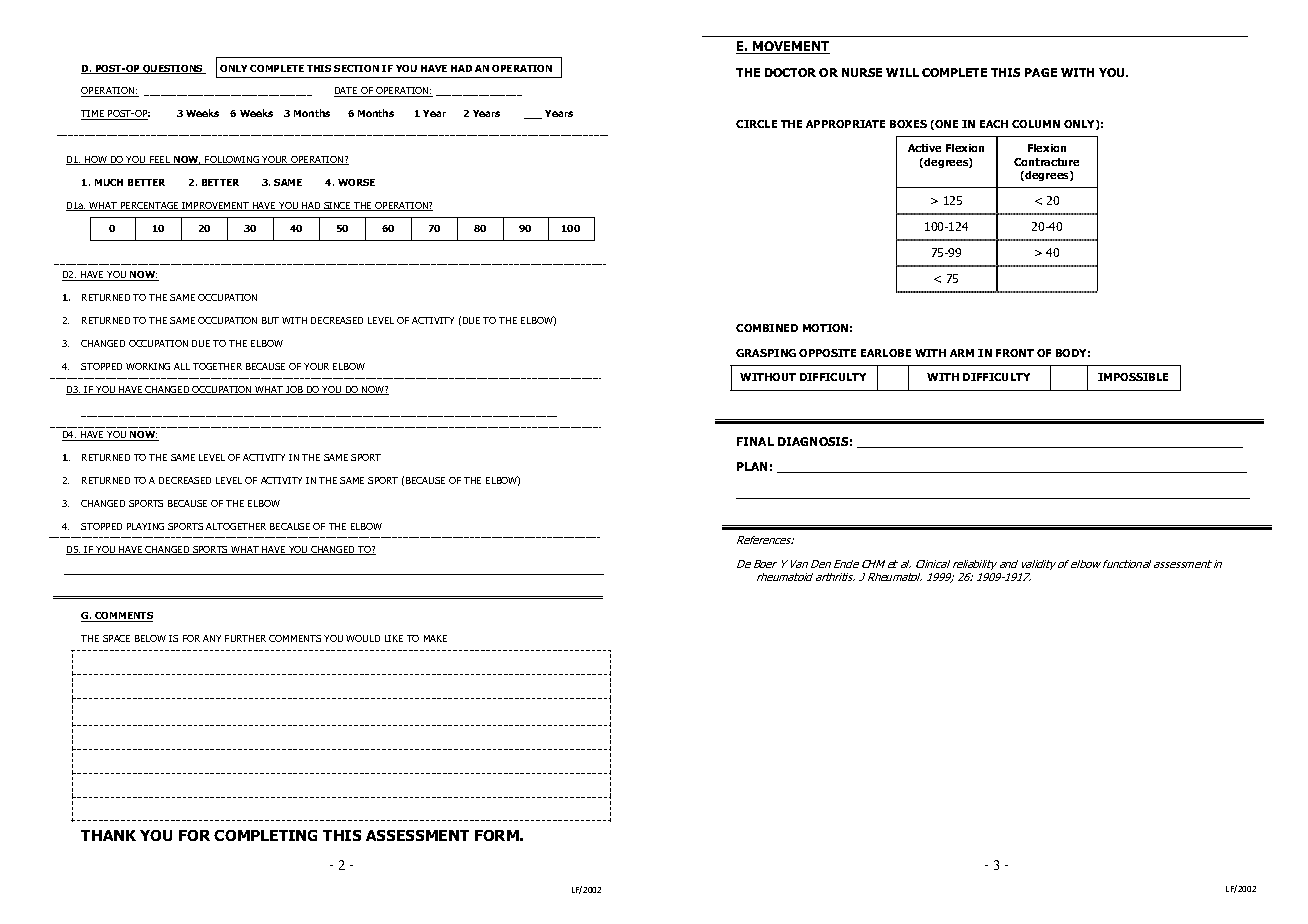  I want to click on QUESTIONS, so click(173, 69).
